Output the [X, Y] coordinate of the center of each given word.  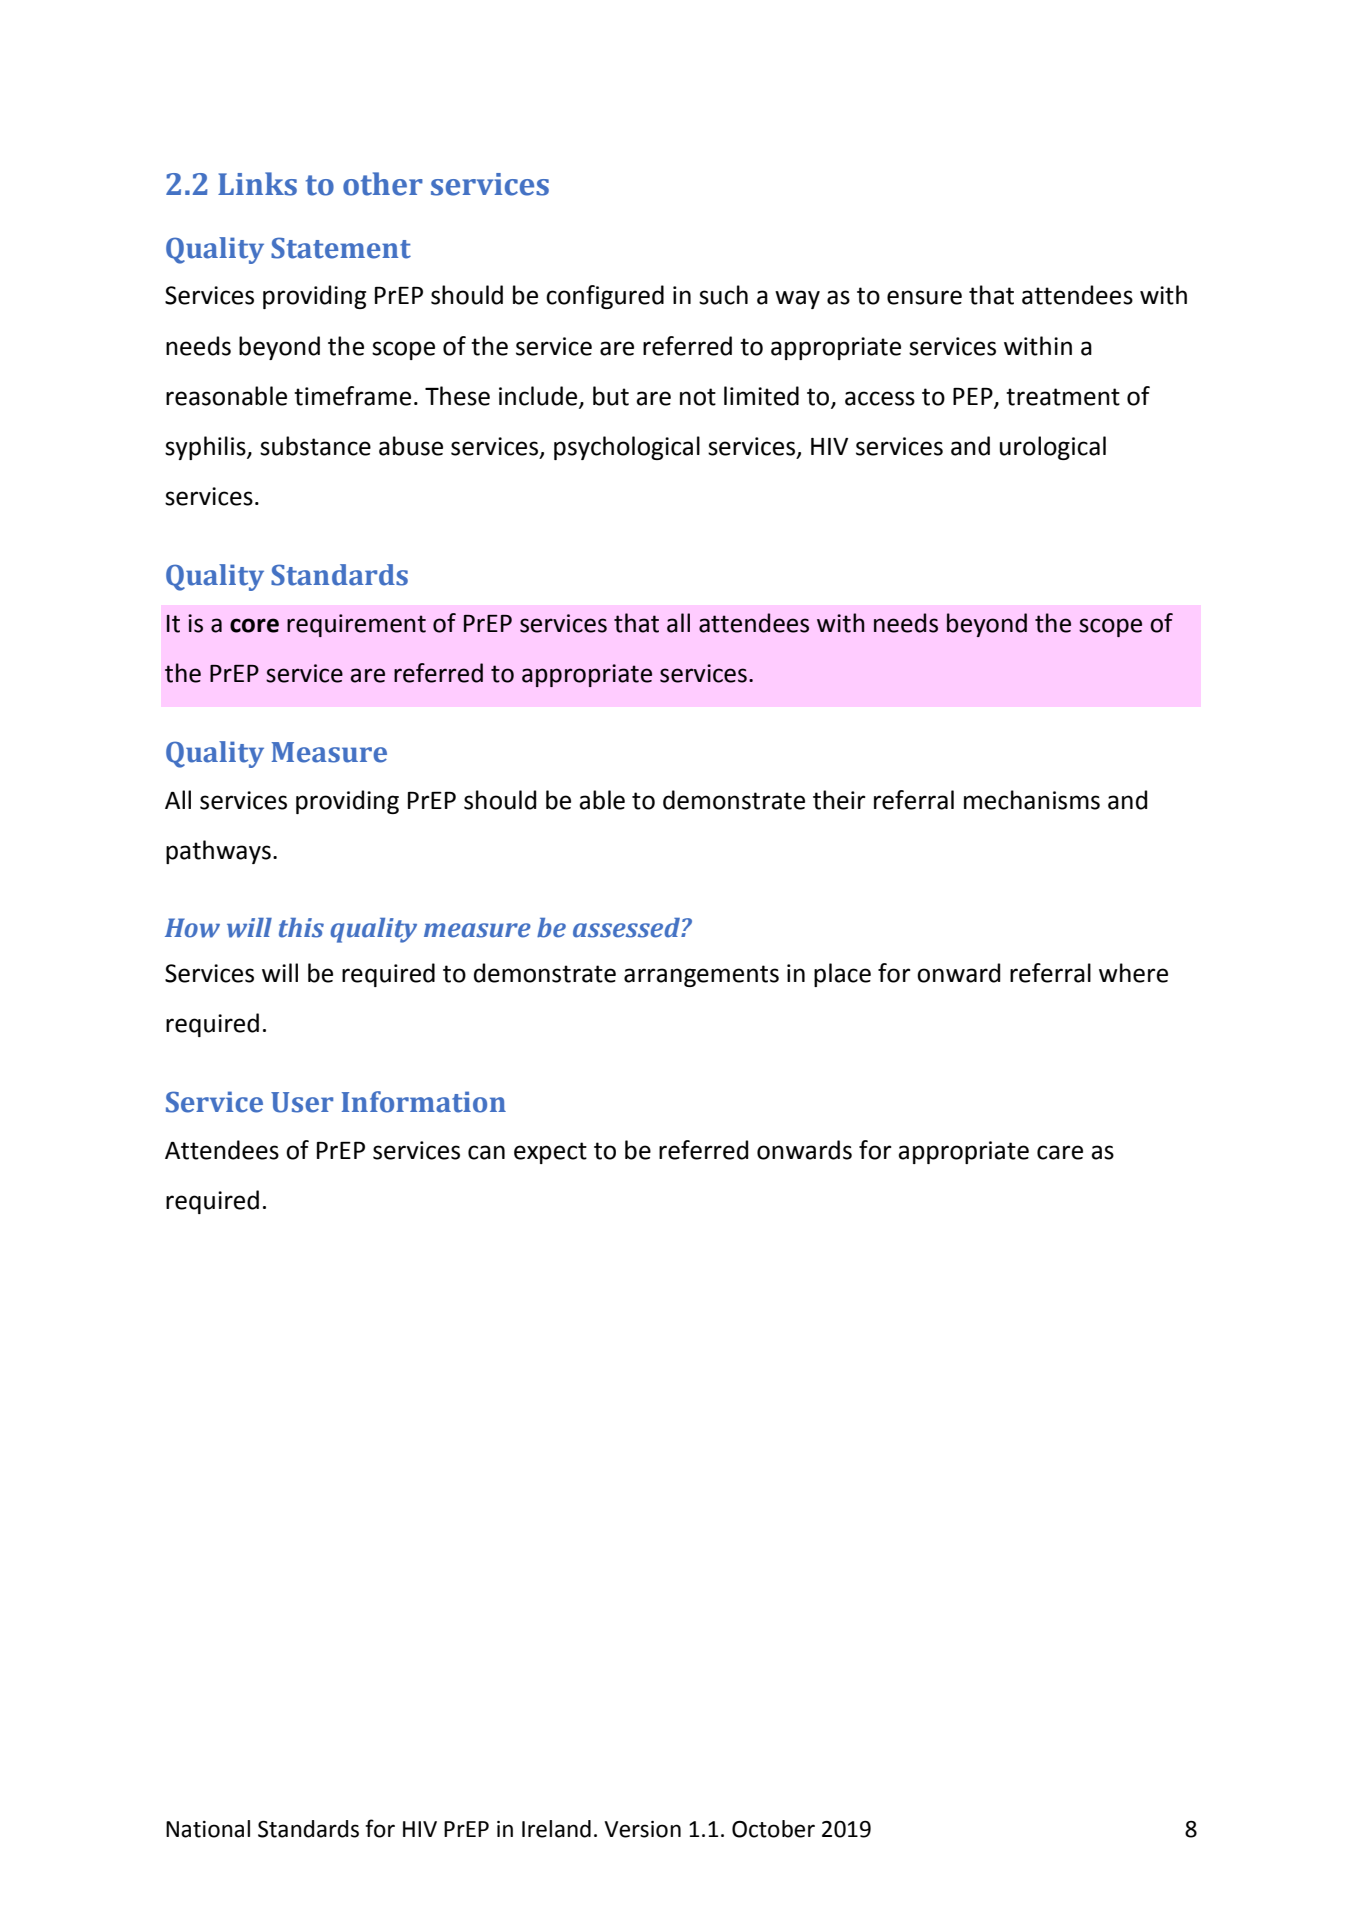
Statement [341, 248]
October [773, 1829]
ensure [924, 297]
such [723, 295]
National [208, 1829]
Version [642, 1829]
